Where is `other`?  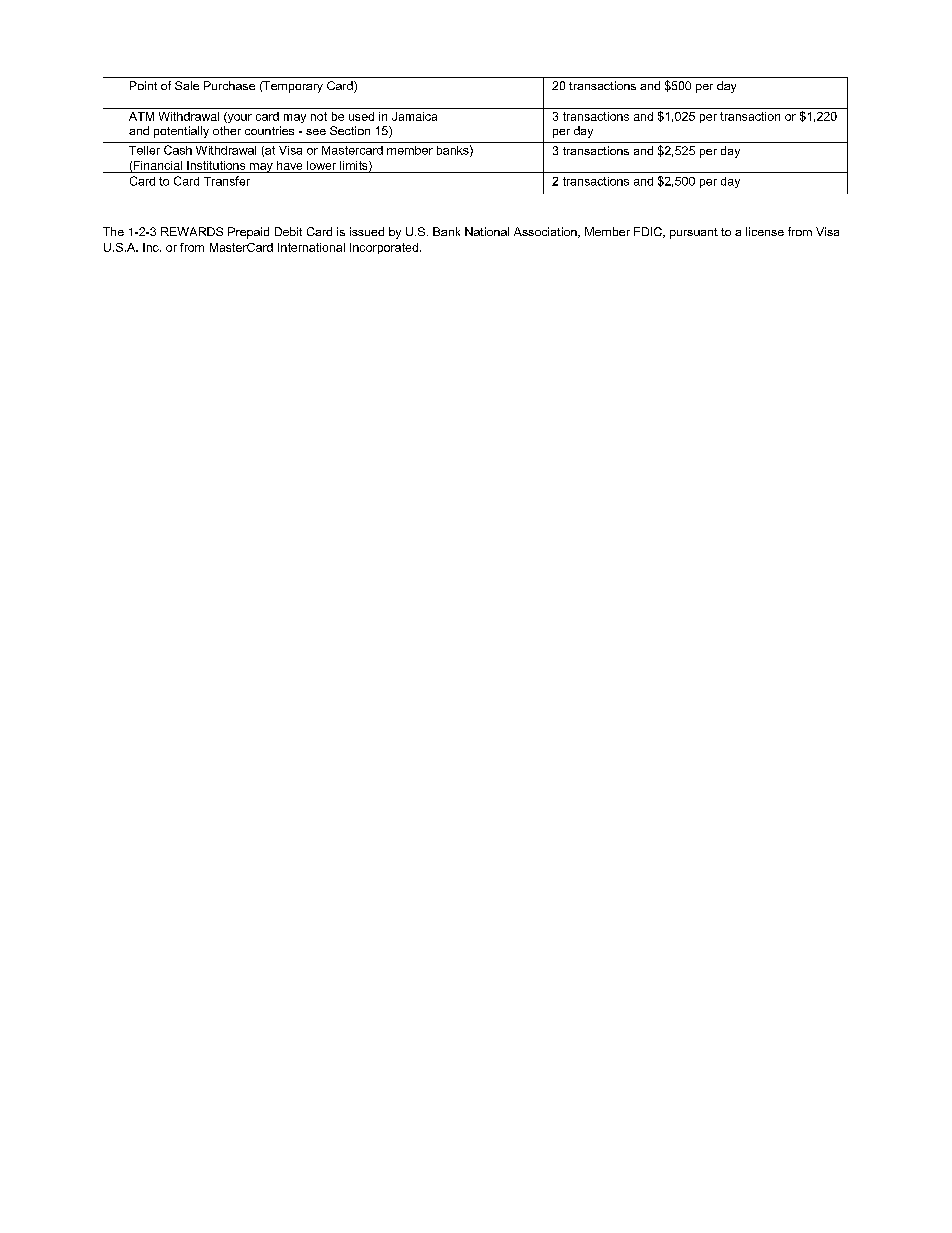 other is located at coordinates (227, 130).
